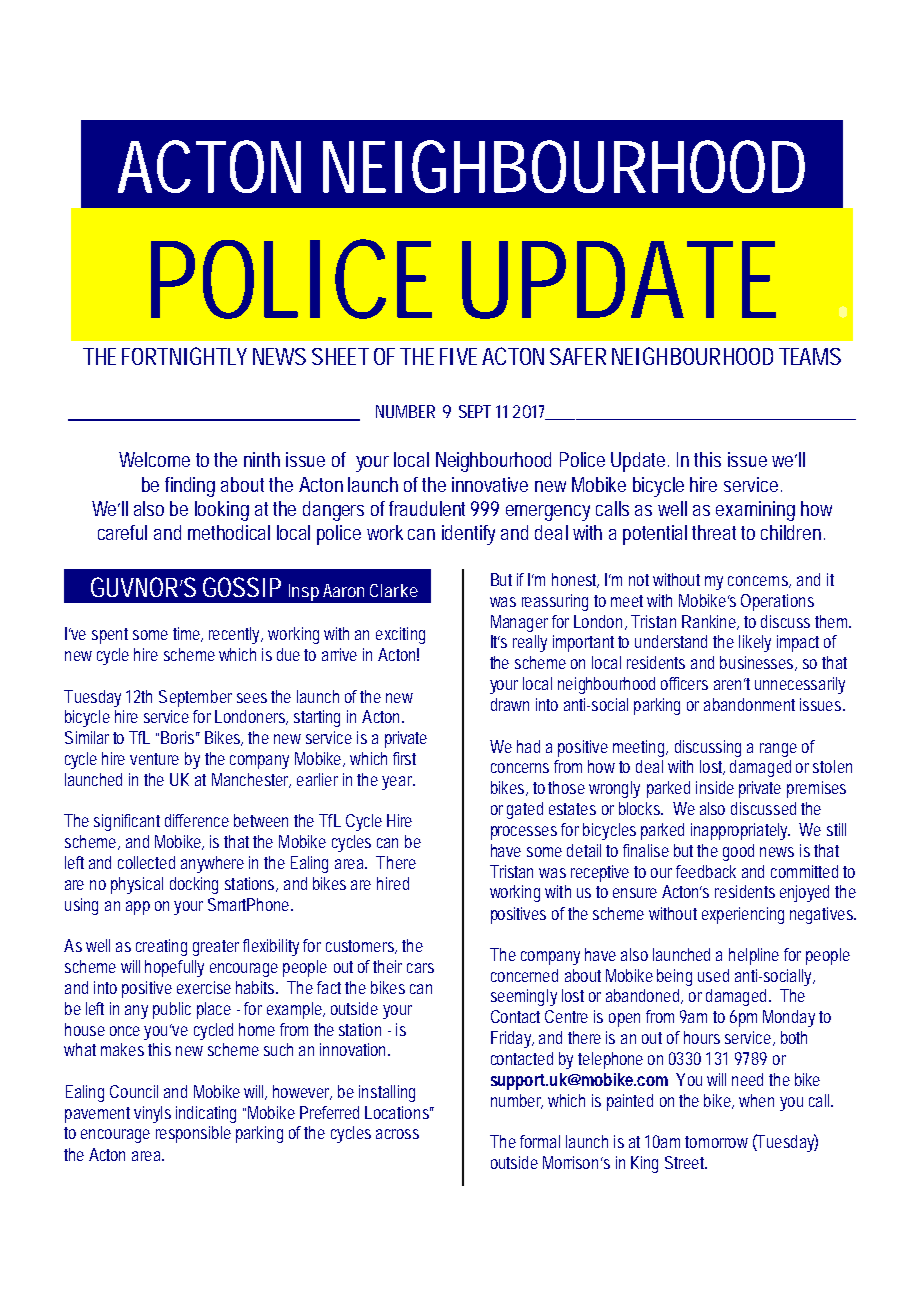  Describe the element at coordinates (755, 643) in the image. I see `likely` at that location.
